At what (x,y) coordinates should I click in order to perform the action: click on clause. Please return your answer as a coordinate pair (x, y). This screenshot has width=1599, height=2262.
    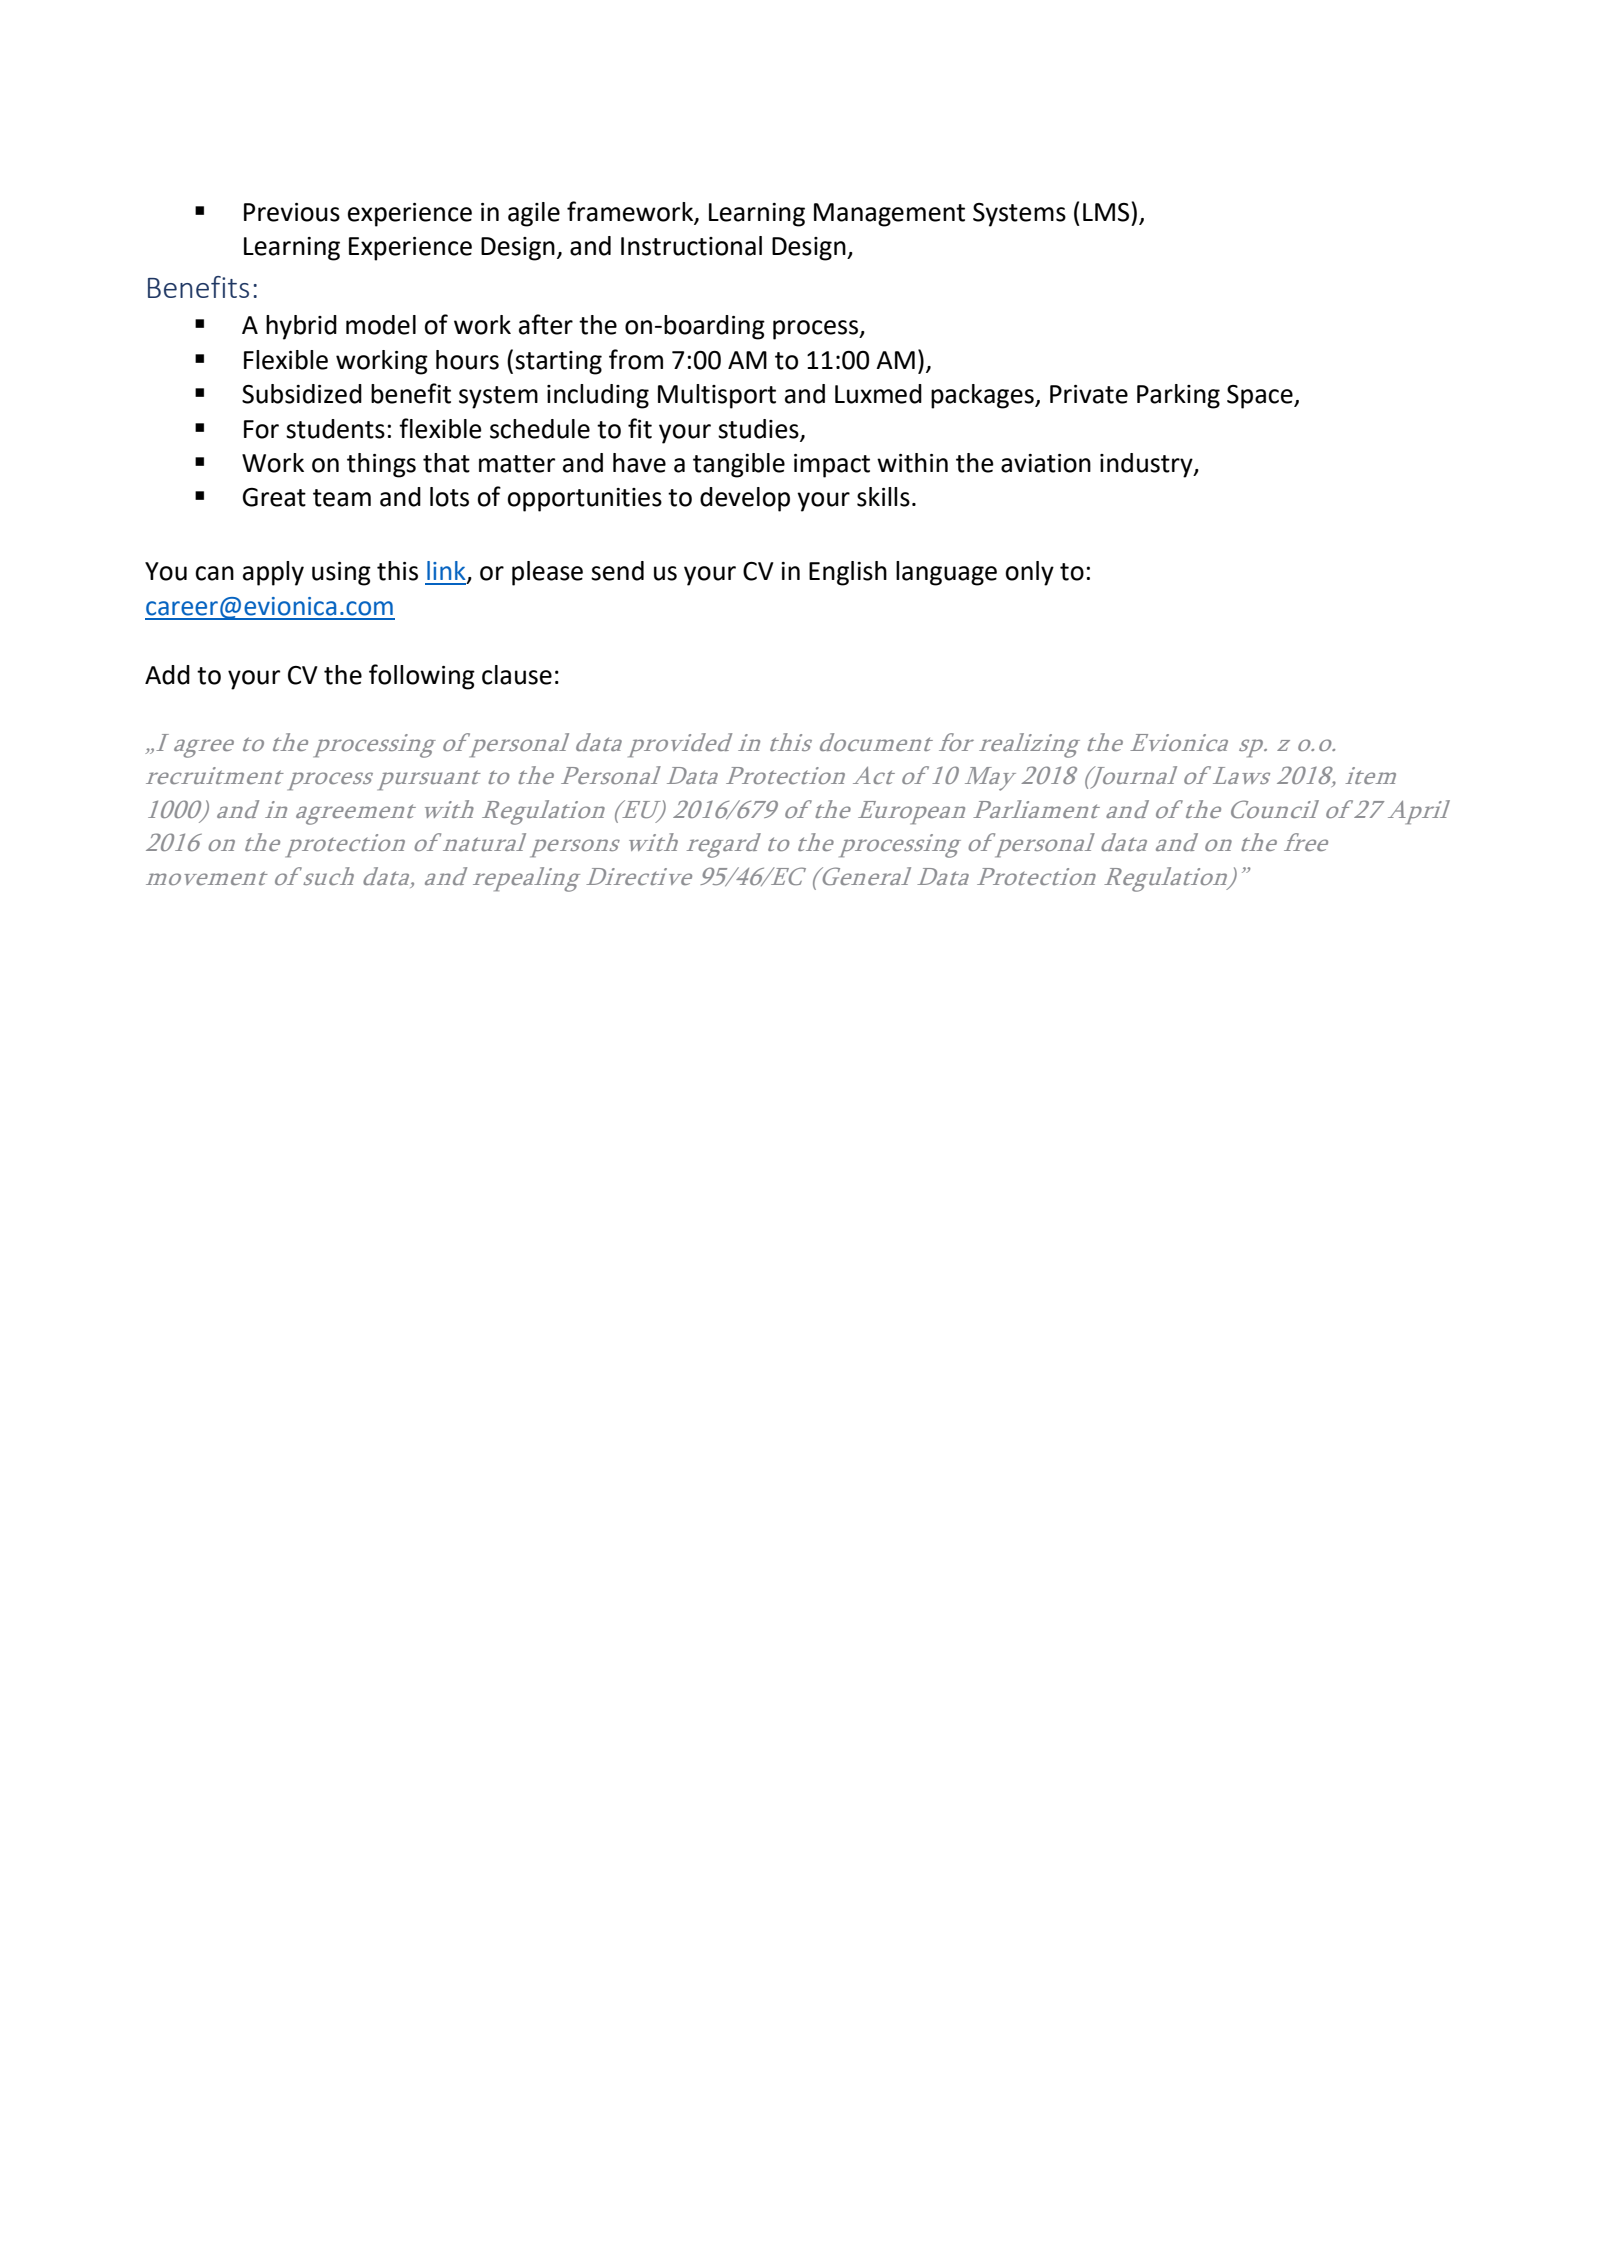
    Looking at the image, I should click on (517, 675).
